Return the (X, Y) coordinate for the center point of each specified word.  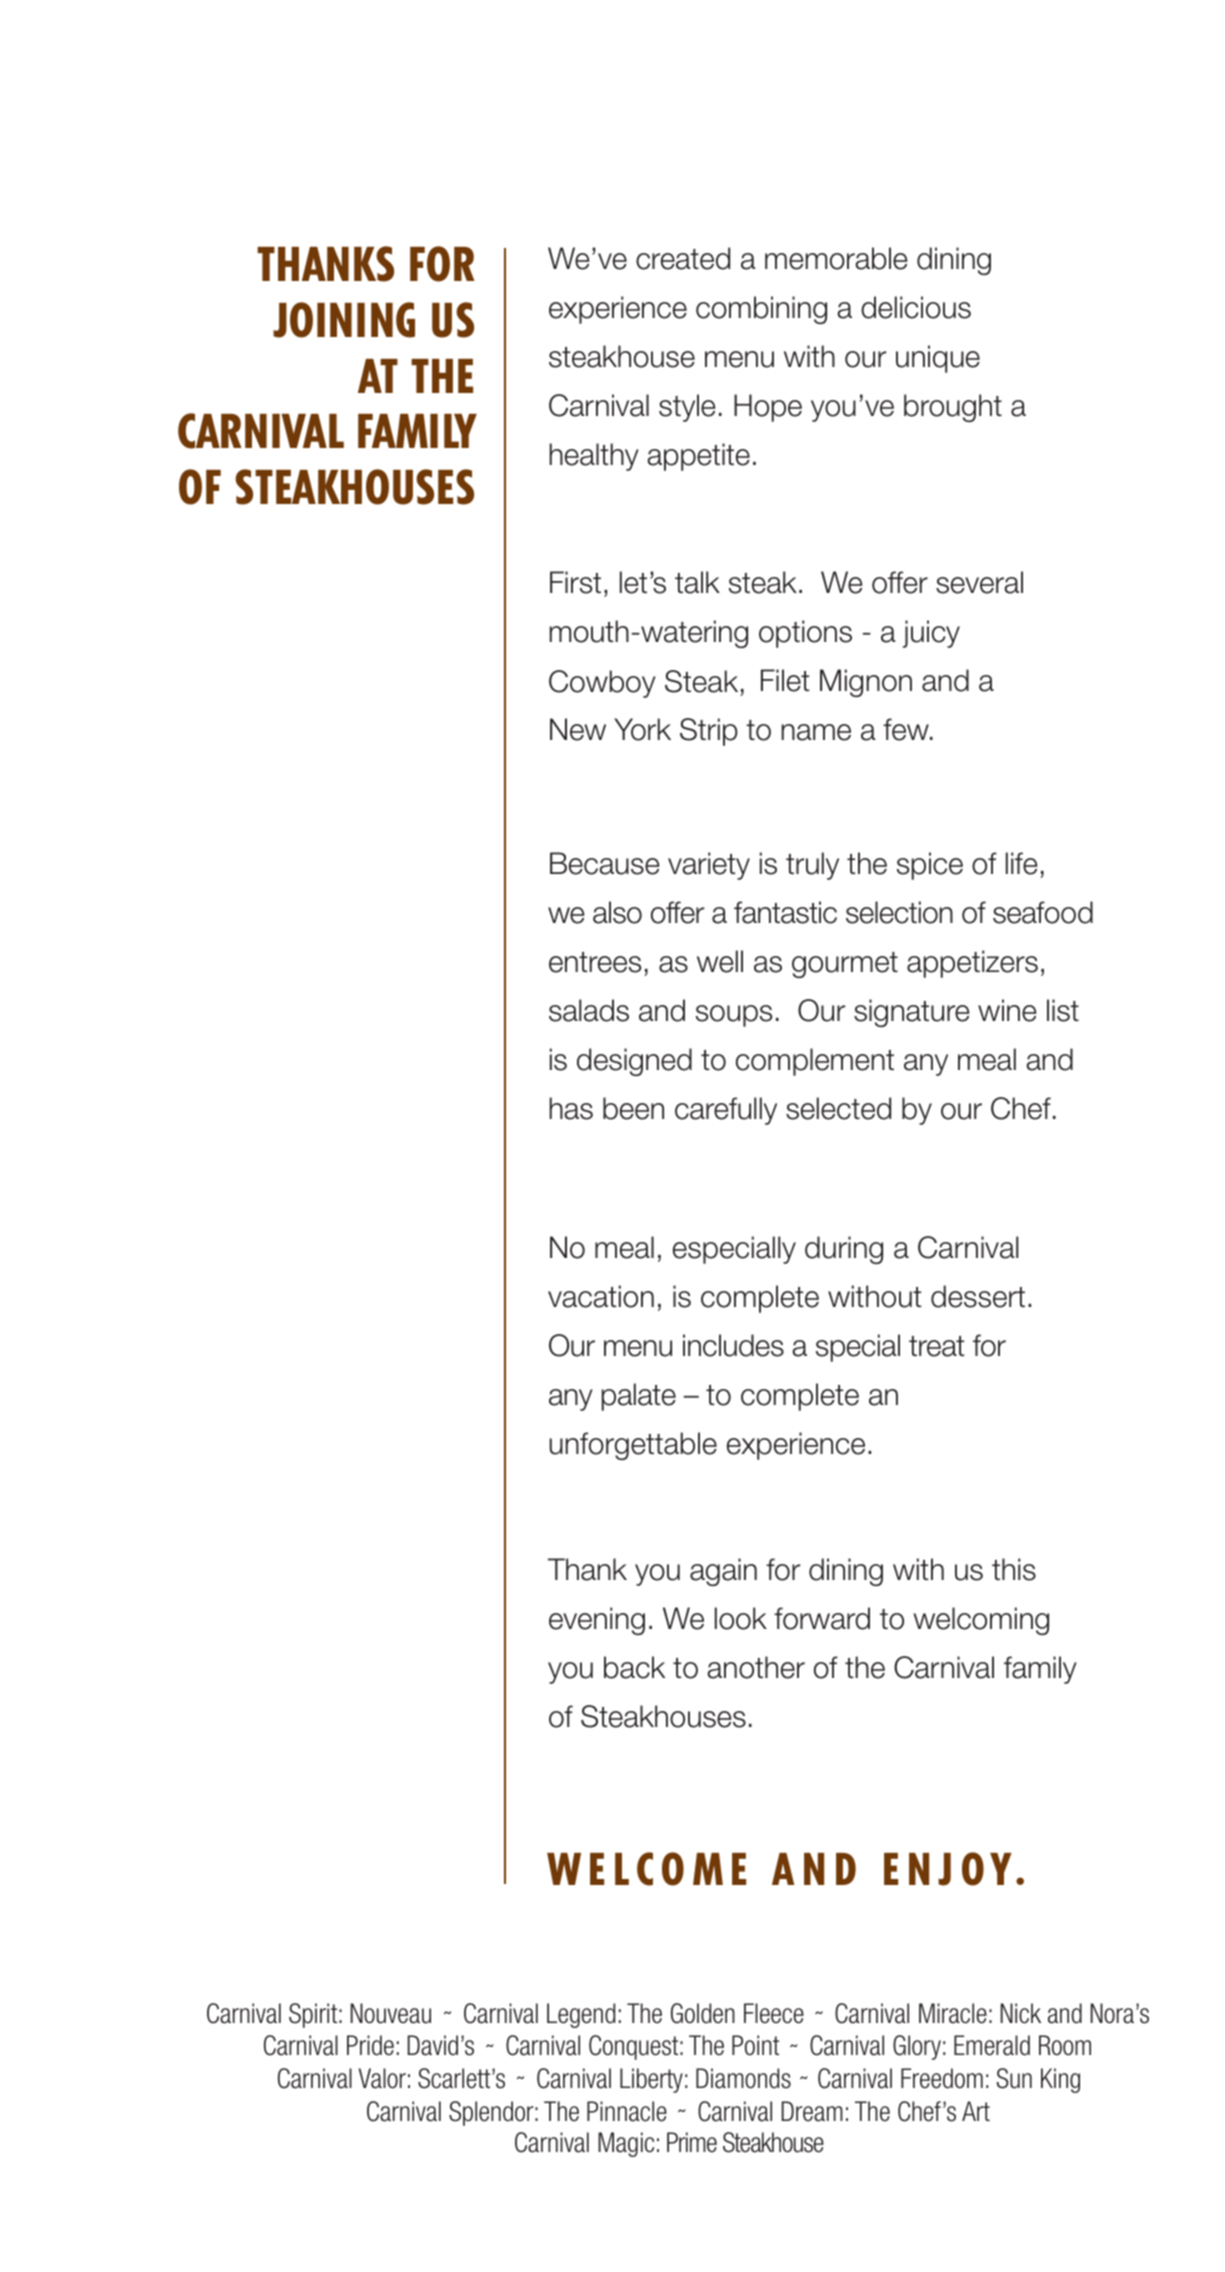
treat (936, 1346)
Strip (709, 732)
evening (597, 1621)
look (741, 1618)
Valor (382, 2078)
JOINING (344, 320)
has (571, 1108)
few (907, 729)
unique (938, 359)
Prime (692, 2142)
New (578, 729)
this (1014, 1569)
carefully (726, 1111)
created (683, 258)
